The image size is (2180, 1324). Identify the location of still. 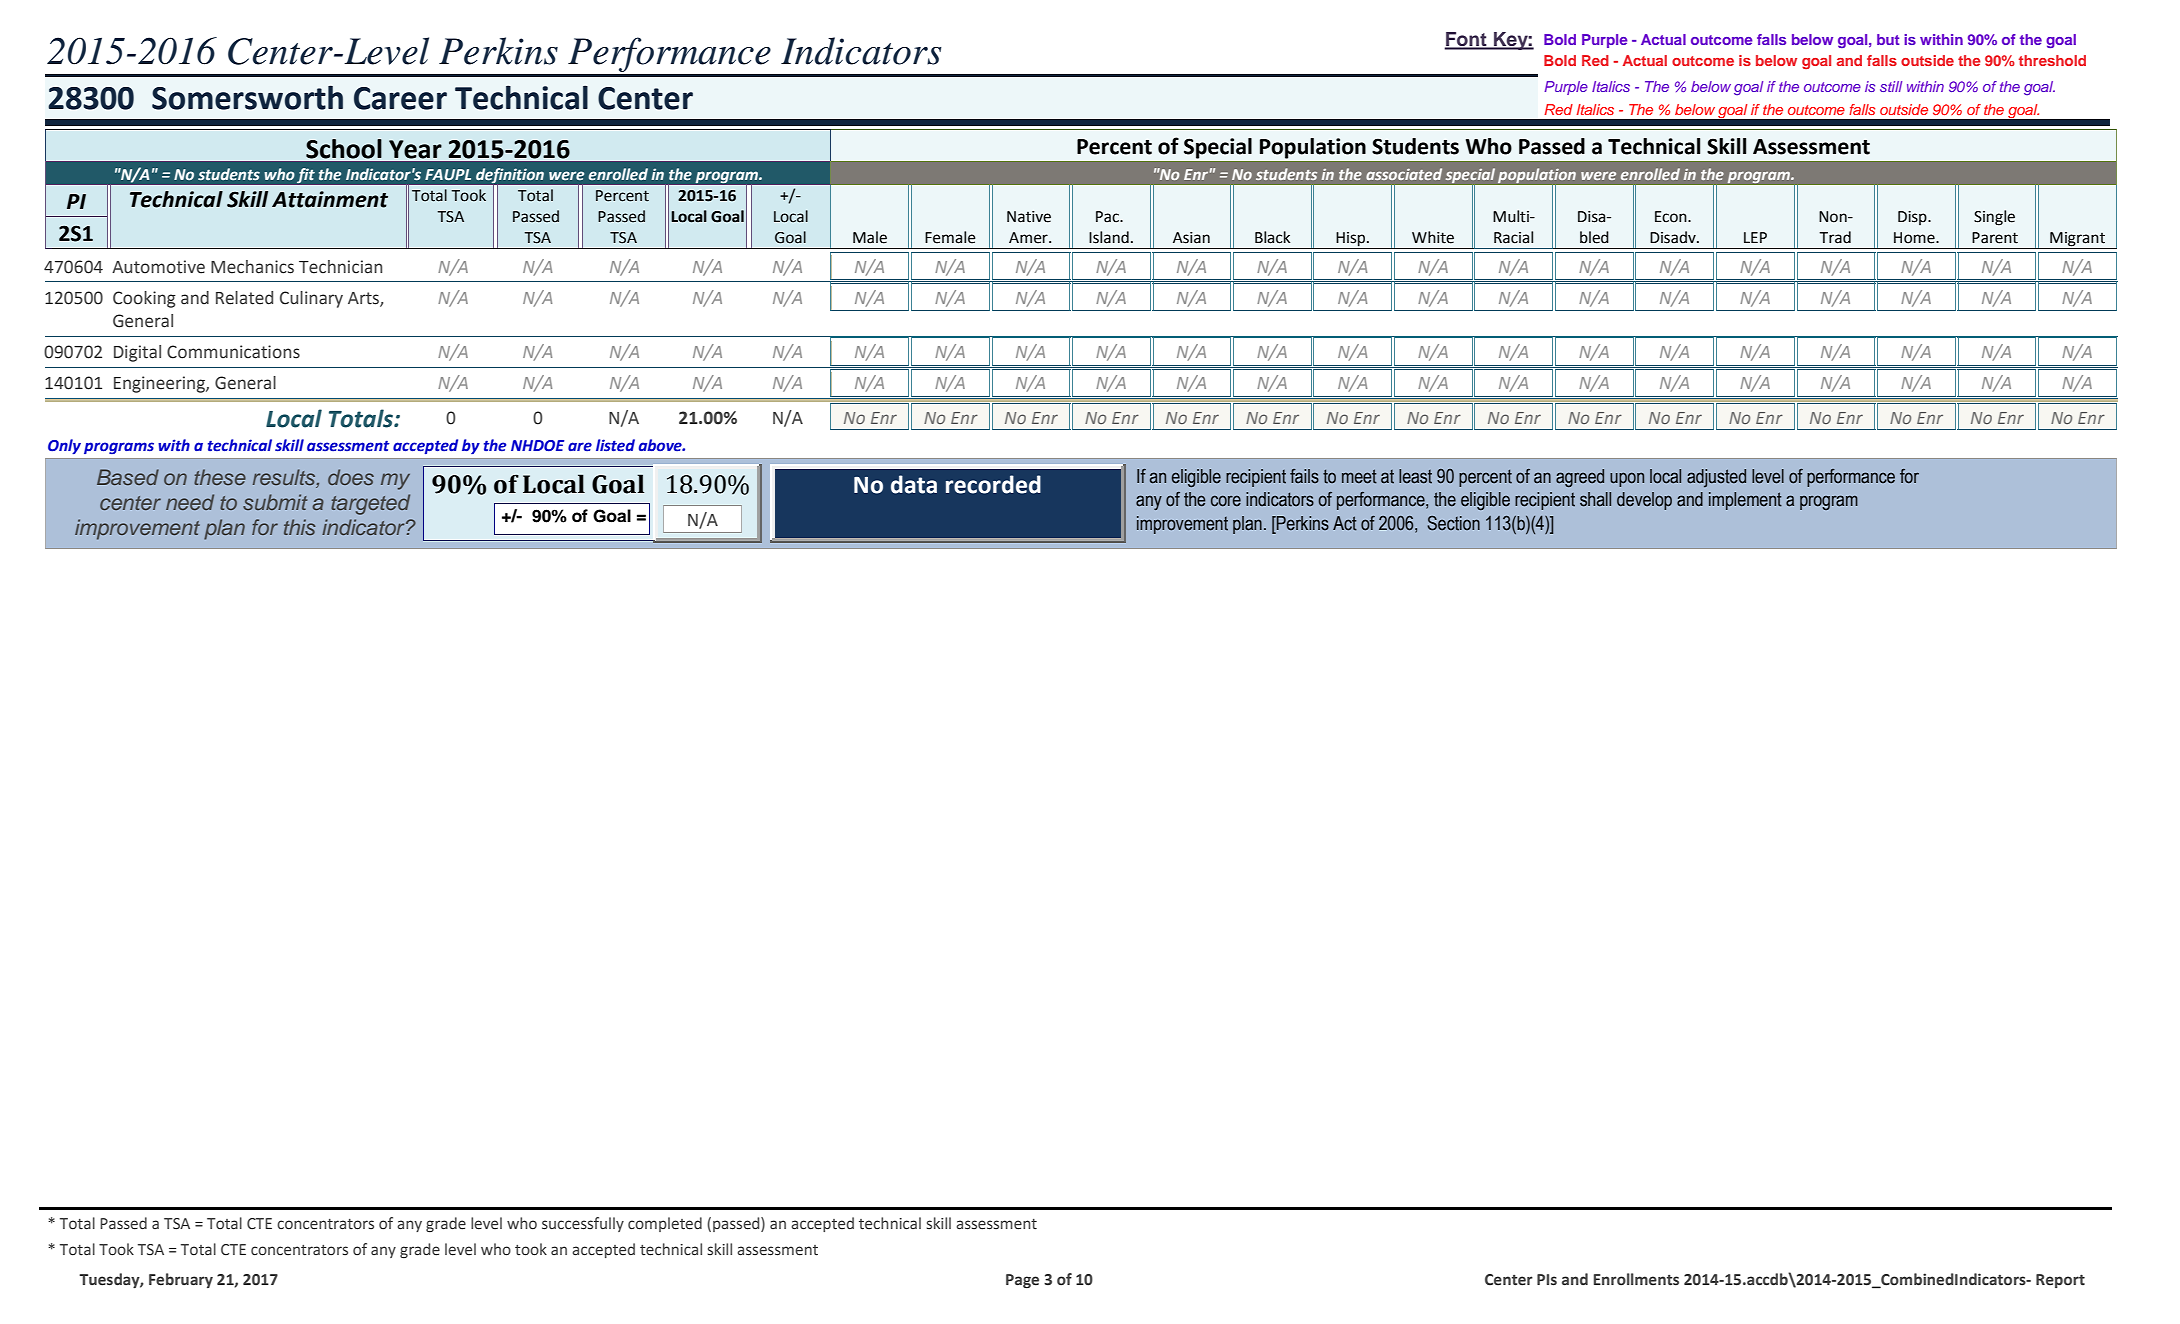
(1891, 86).
